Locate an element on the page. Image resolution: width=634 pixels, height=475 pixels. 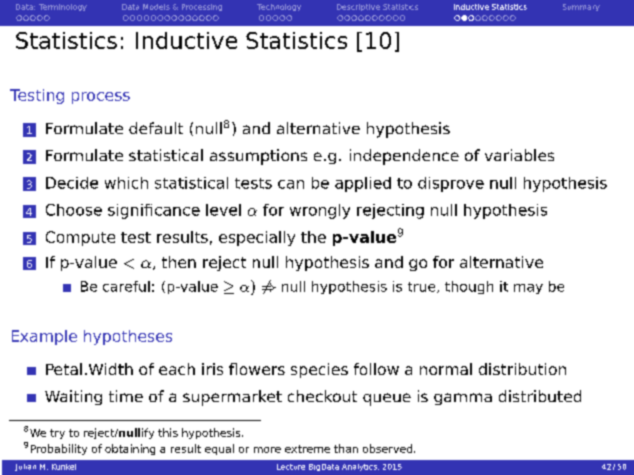
careful is located at coordinates (126, 286).
